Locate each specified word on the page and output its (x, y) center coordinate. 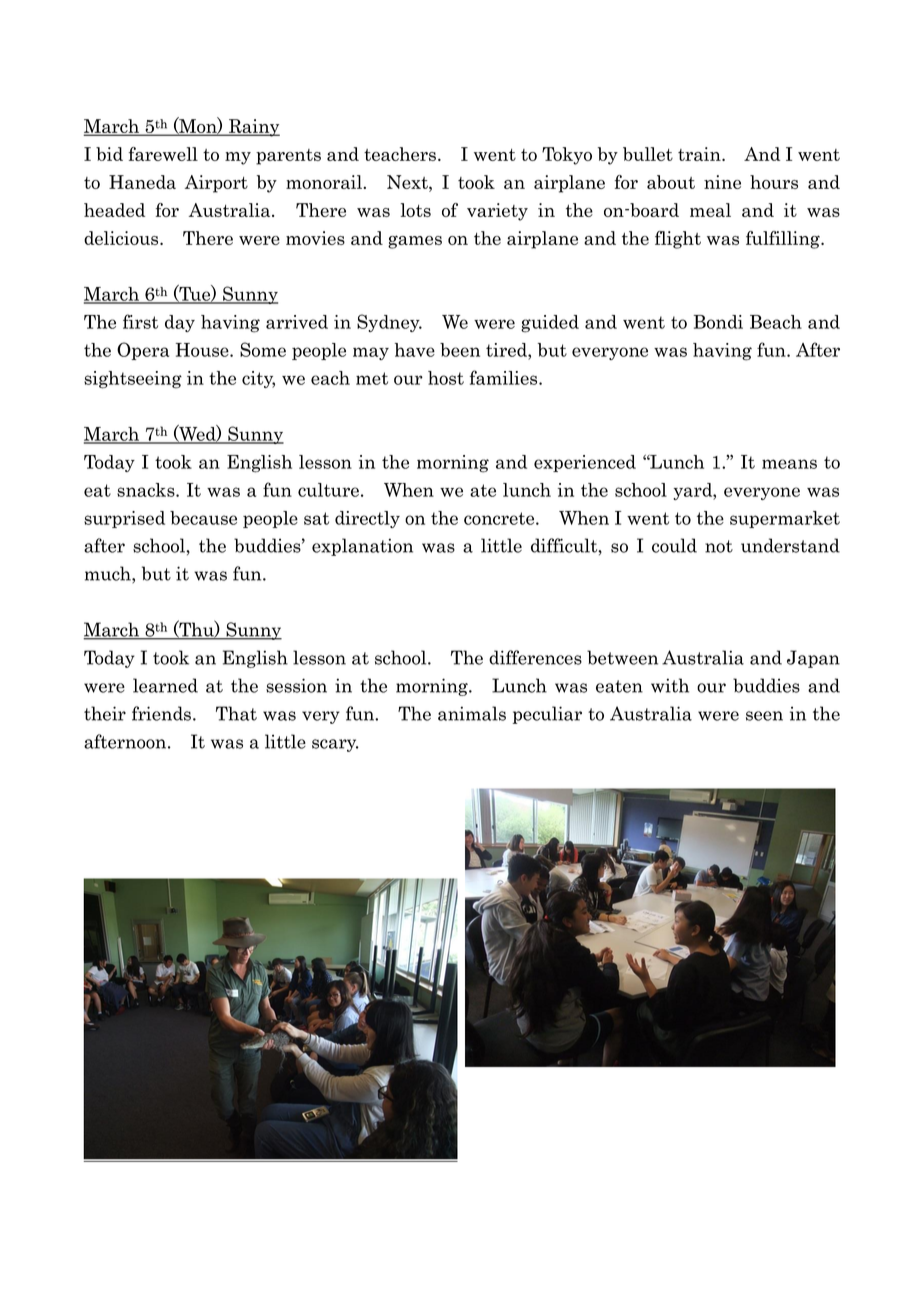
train (700, 154)
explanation (362, 547)
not (719, 546)
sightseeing (133, 380)
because (203, 518)
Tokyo (567, 156)
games (415, 242)
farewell (163, 154)
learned (165, 685)
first (140, 321)
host (446, 378)
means (789, 464)
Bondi (718, 322)
